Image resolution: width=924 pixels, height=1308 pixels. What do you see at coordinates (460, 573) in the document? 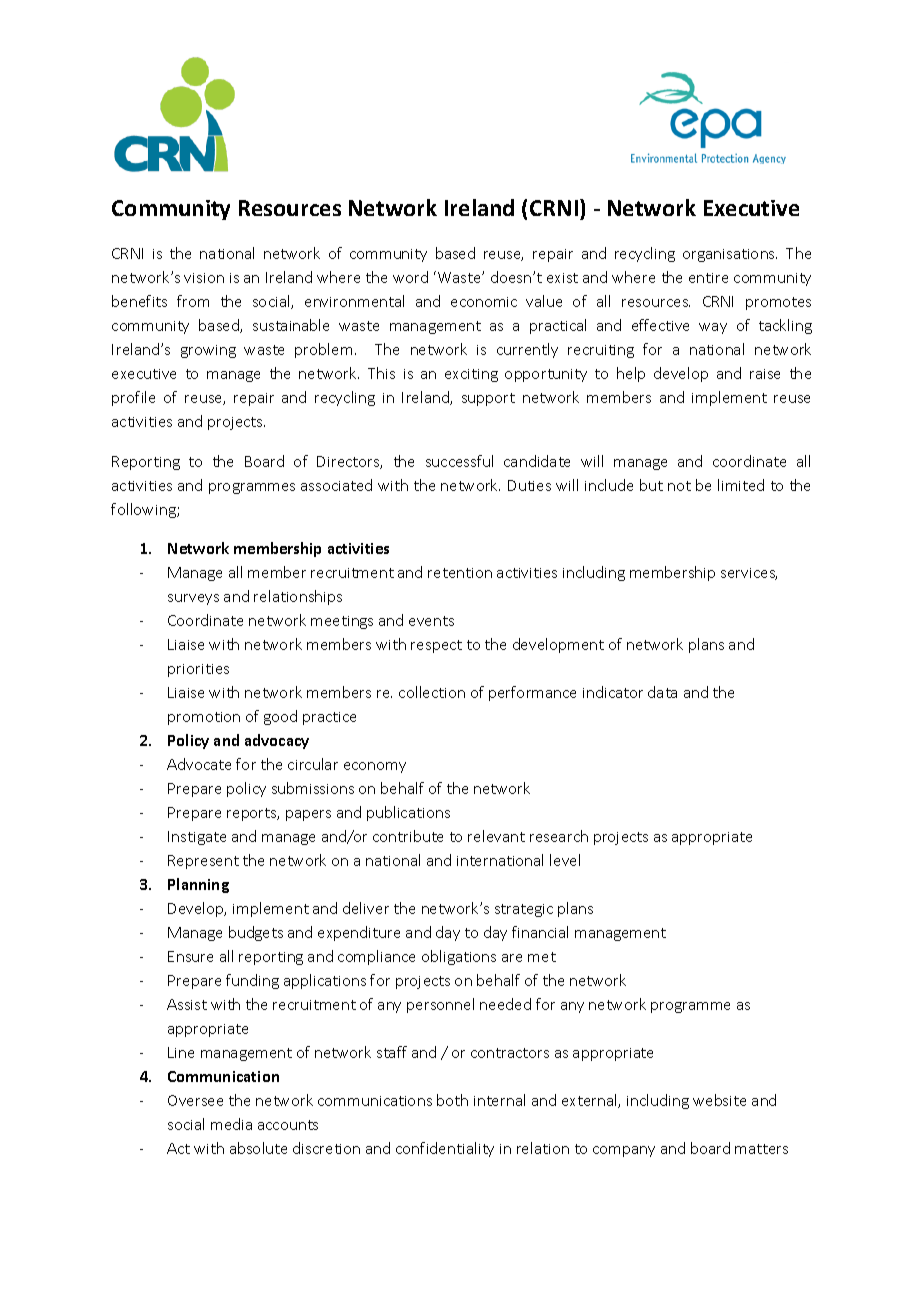
I see `retention` at bounding box center [460, 573].
